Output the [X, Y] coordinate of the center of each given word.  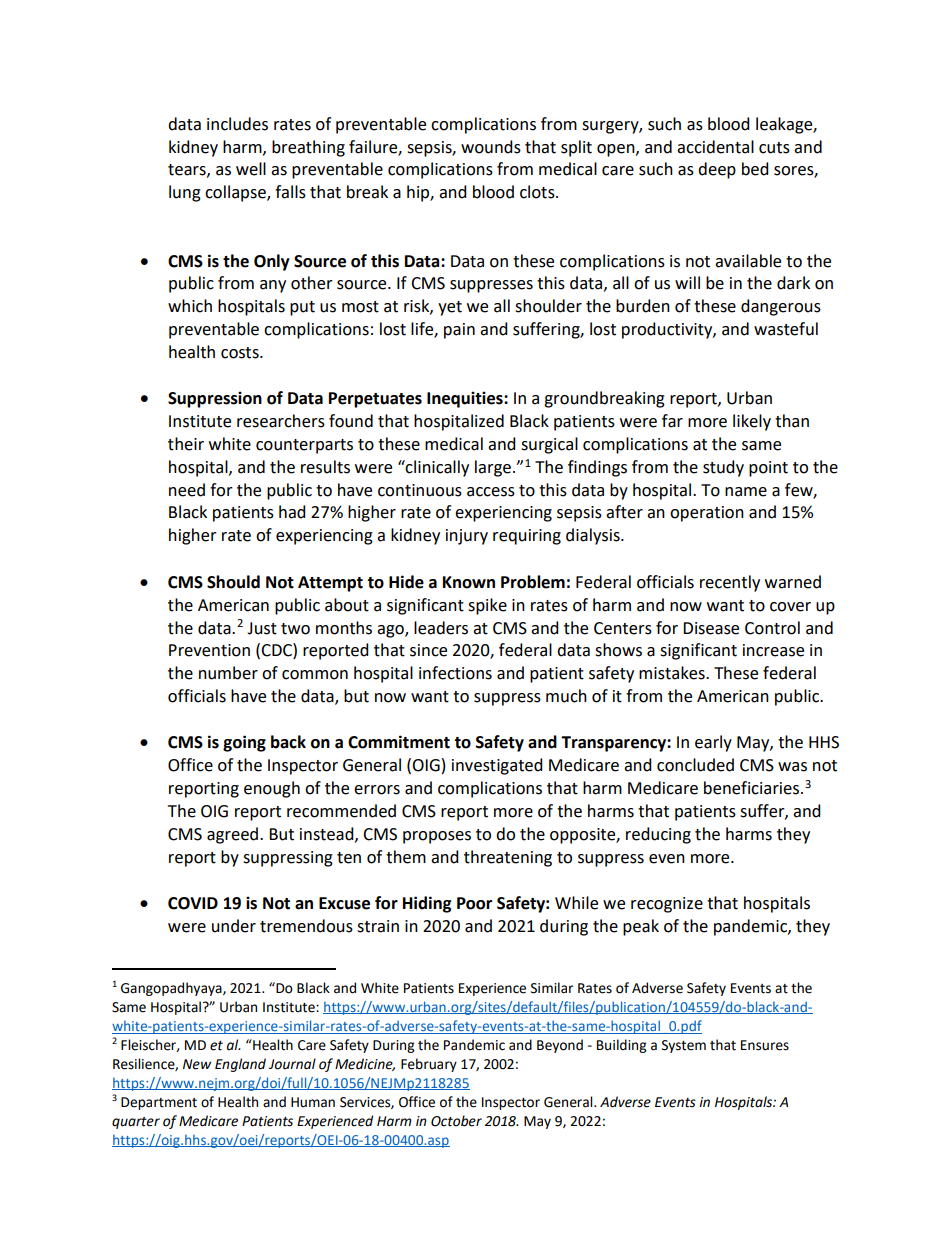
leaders [441, 628]
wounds [491, 147]
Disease [711, 628]
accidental [715, 147]
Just [262, 628]
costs [241, 353]
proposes [437, 837]
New [197, 1064]
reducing [658, 835]
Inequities [466, 399]
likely [752, 422]
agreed [232, 835]
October [456, 1121]
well [251, 169]
